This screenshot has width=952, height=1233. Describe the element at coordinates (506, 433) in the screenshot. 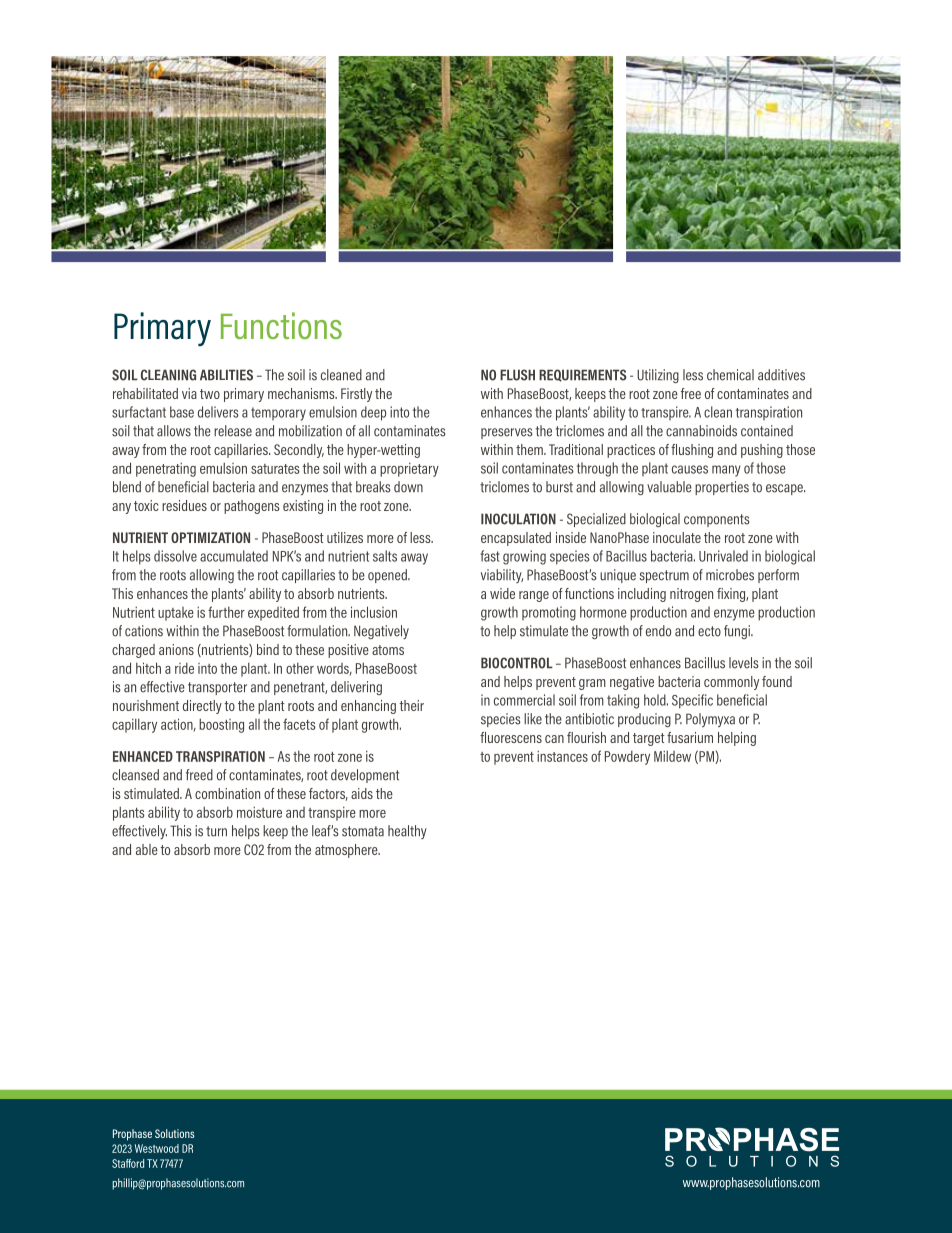

I see `preserves` at that location.
